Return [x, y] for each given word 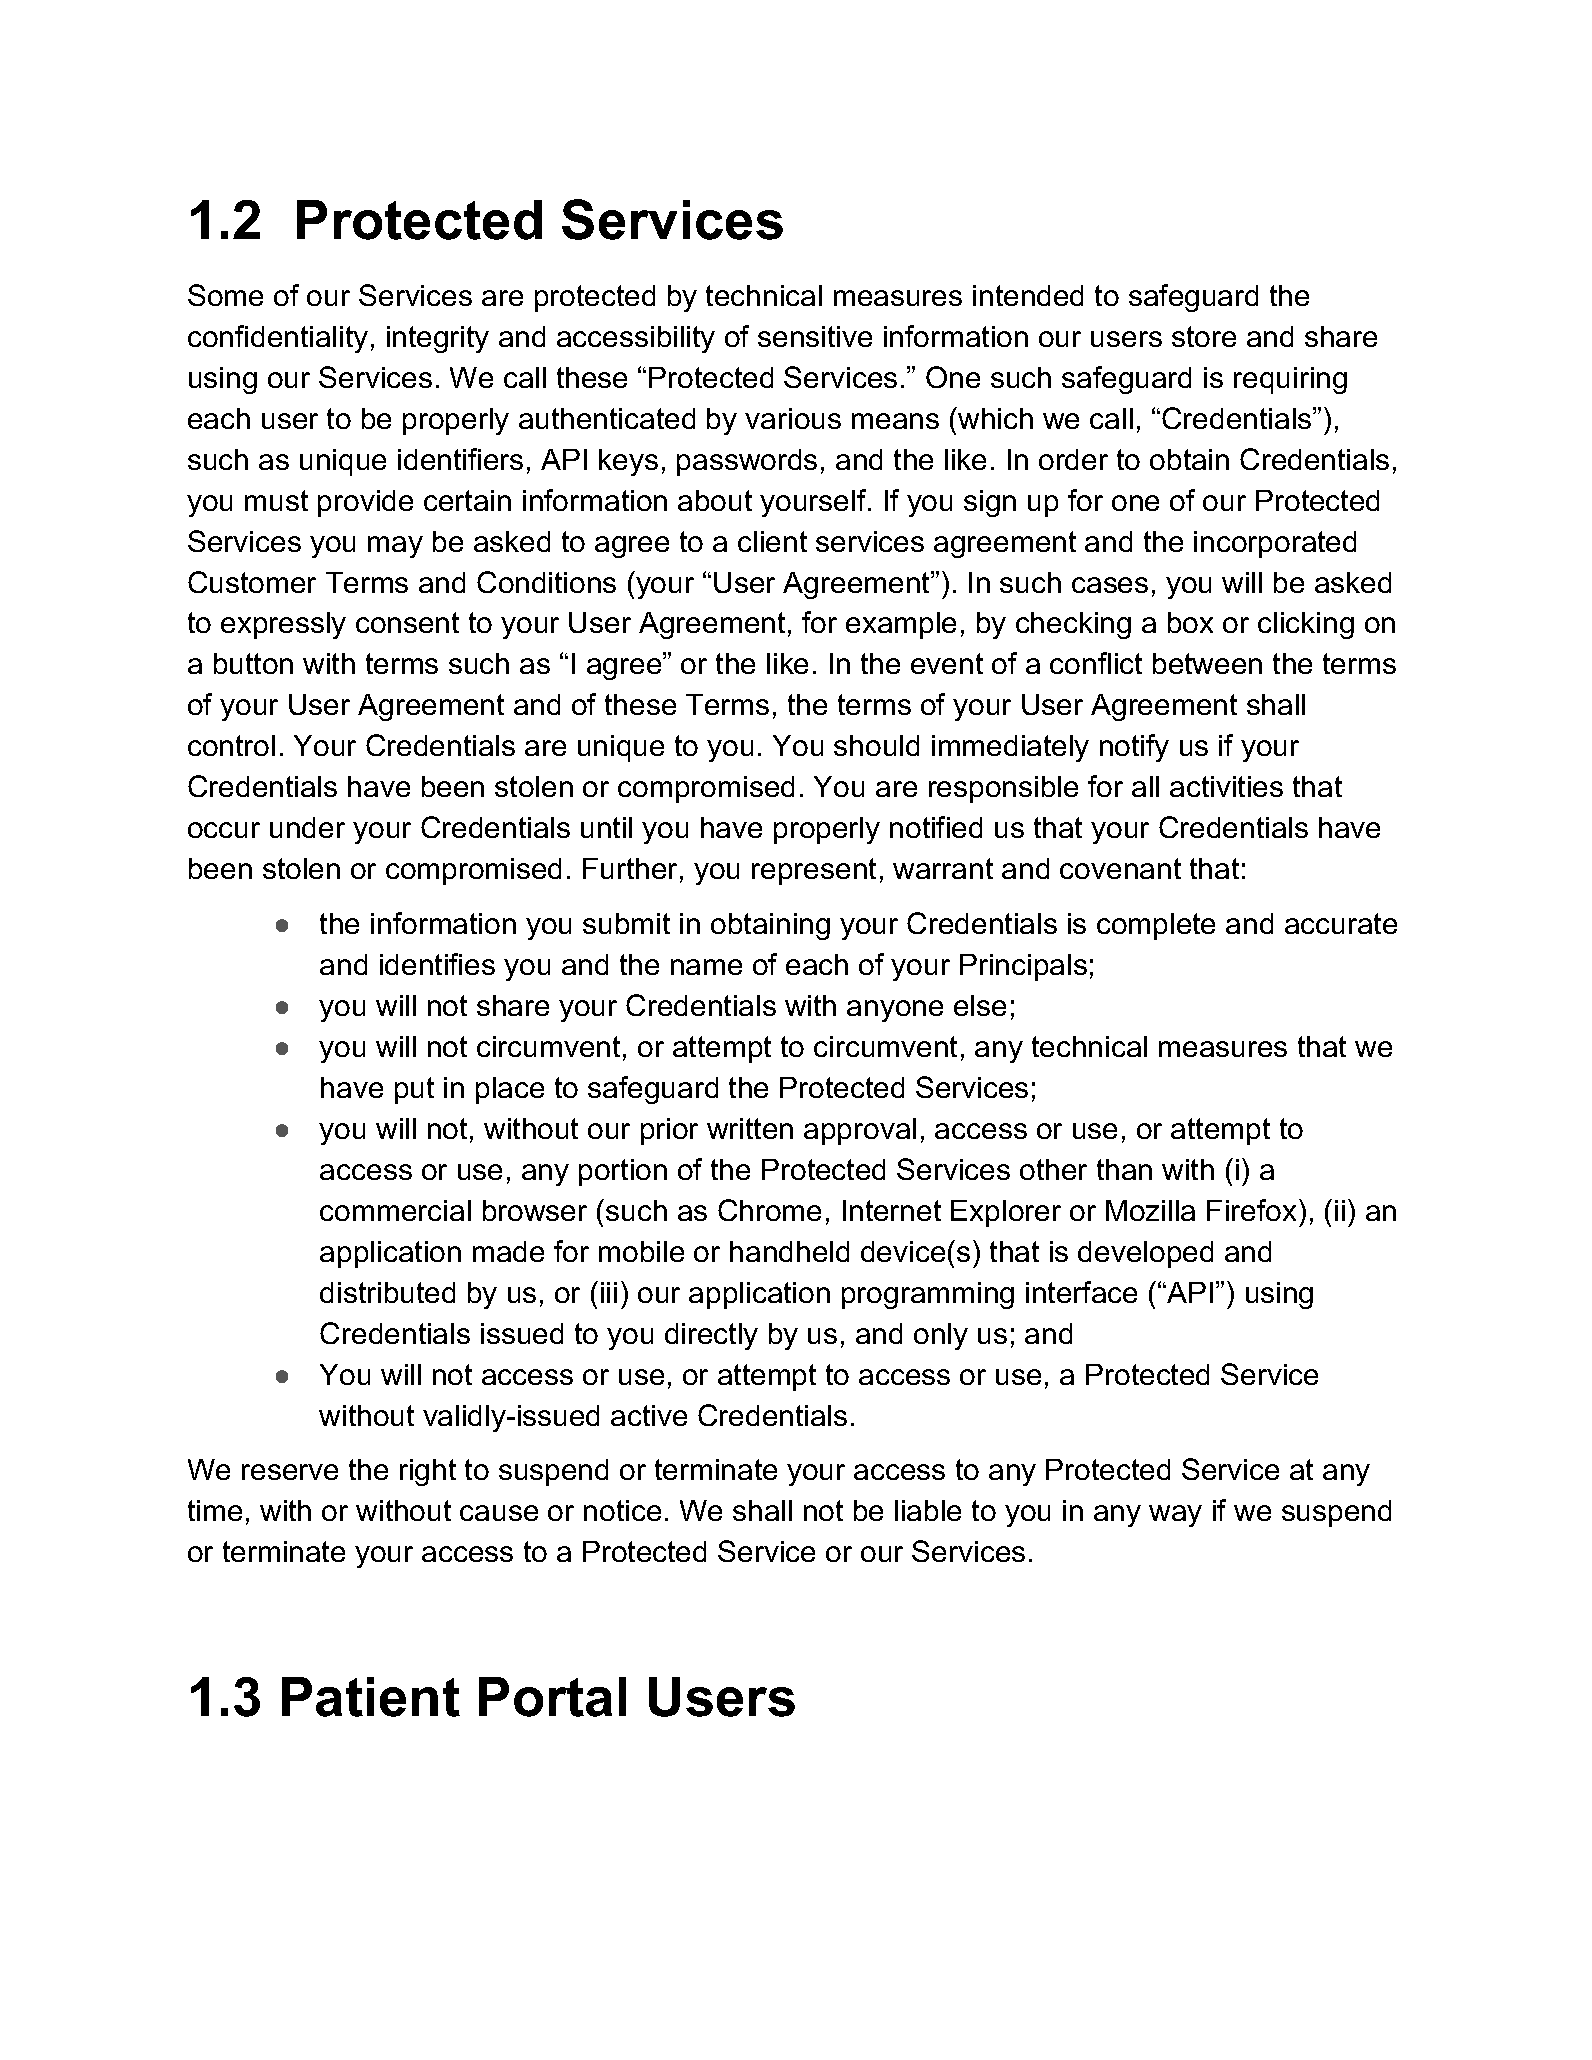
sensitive [815, 336]
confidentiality [278, 339]
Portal [552, 1697]
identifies [437, 964]
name [706, 967]
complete [1156, 926]
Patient [371, 1697]
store [1204, 336]
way [1175, 1516]
